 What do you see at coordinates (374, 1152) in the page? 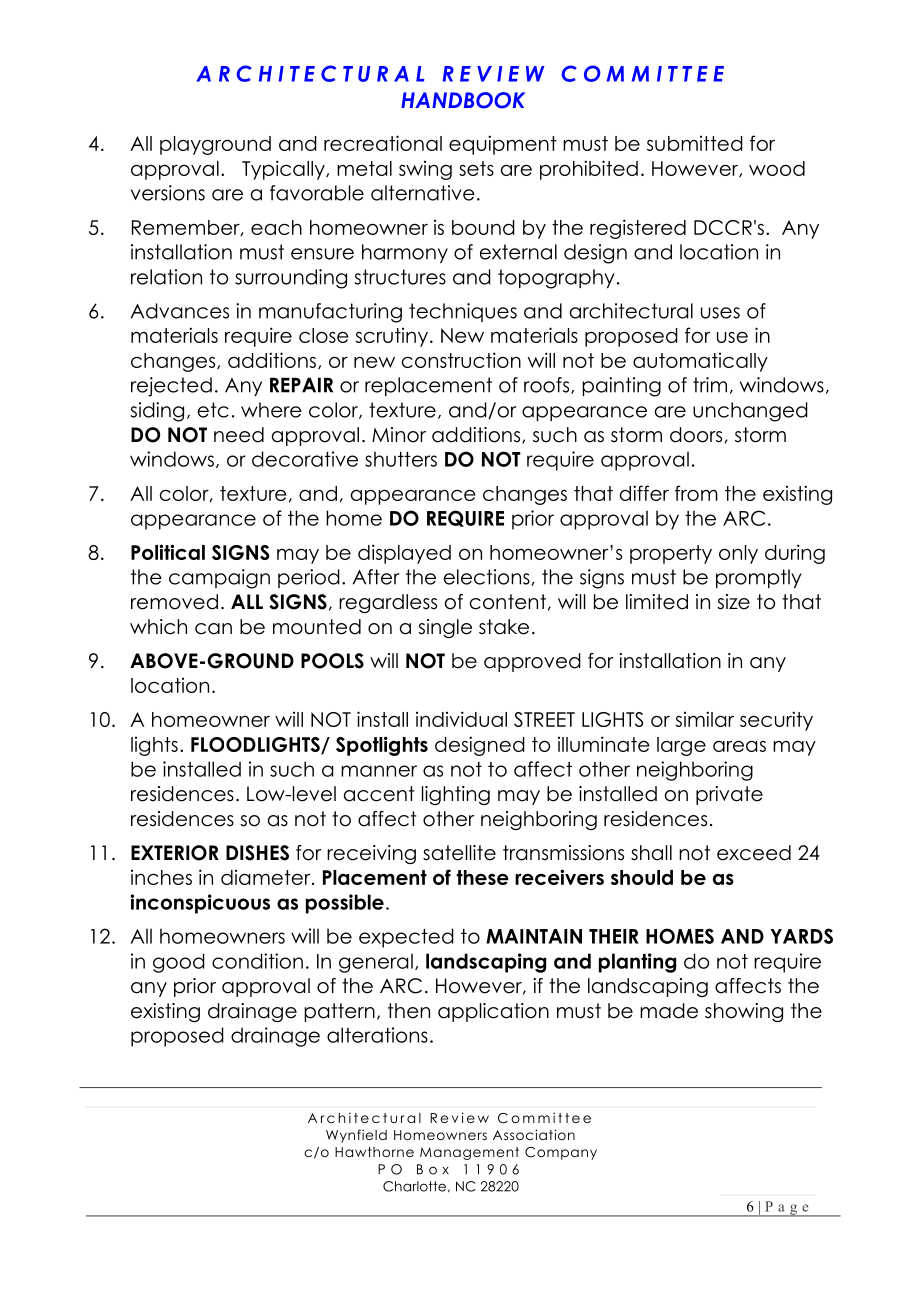
I see `Hawthorne` at bounding box center [374, 1152].
